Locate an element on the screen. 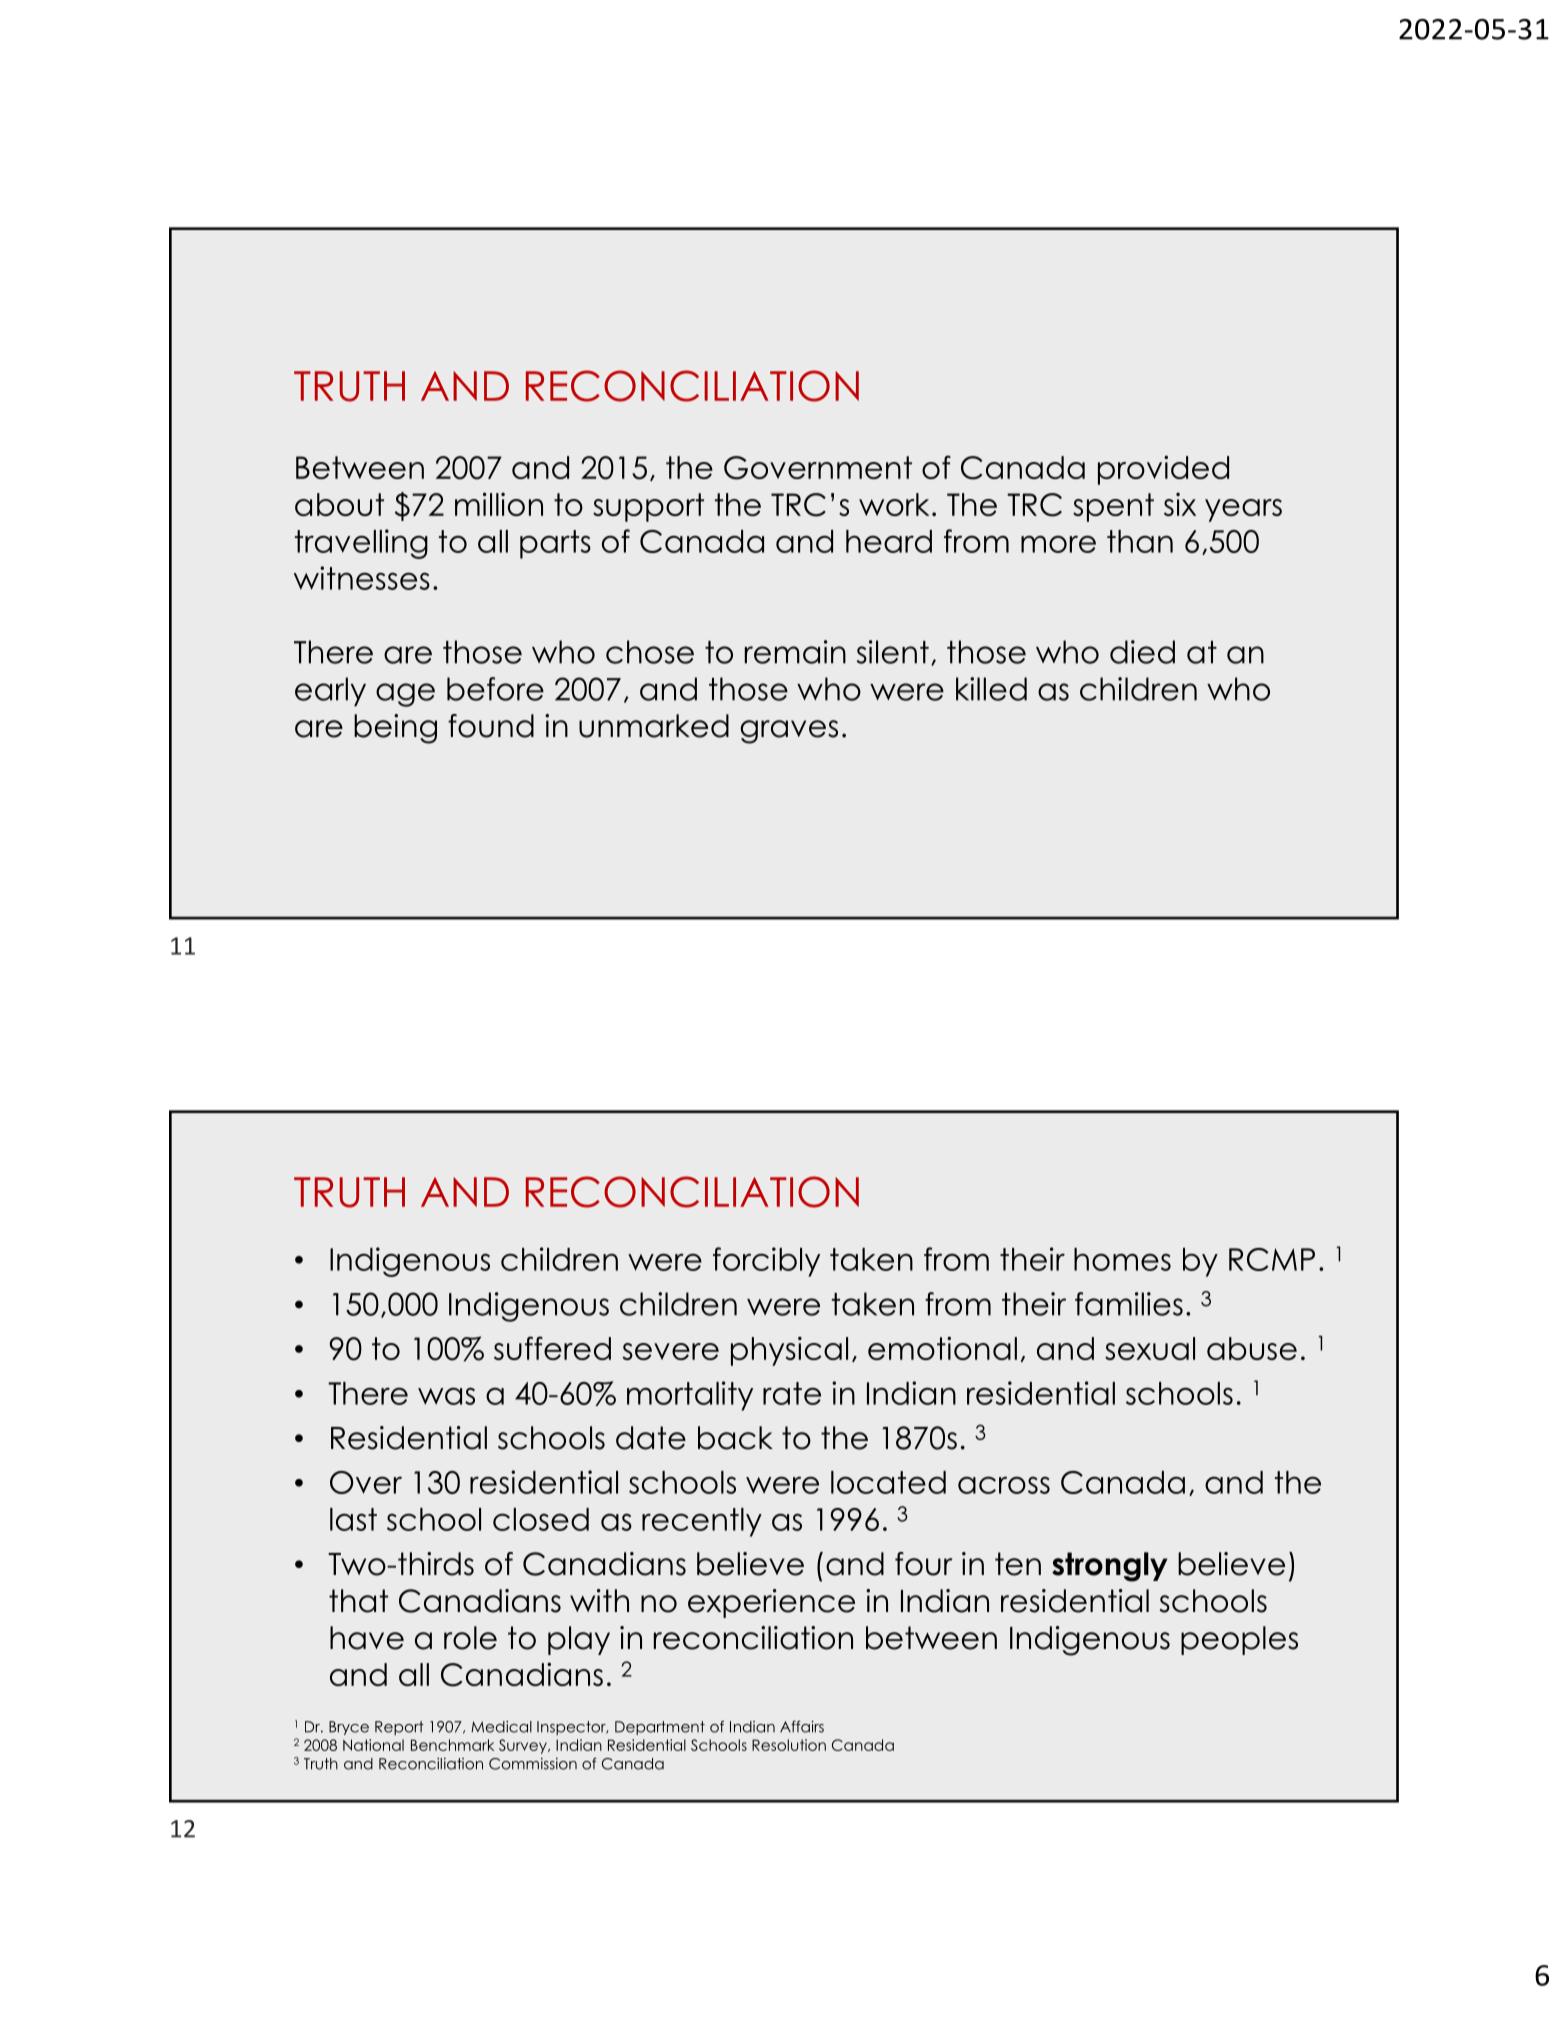  located is located at coordinates (888, 1482).
